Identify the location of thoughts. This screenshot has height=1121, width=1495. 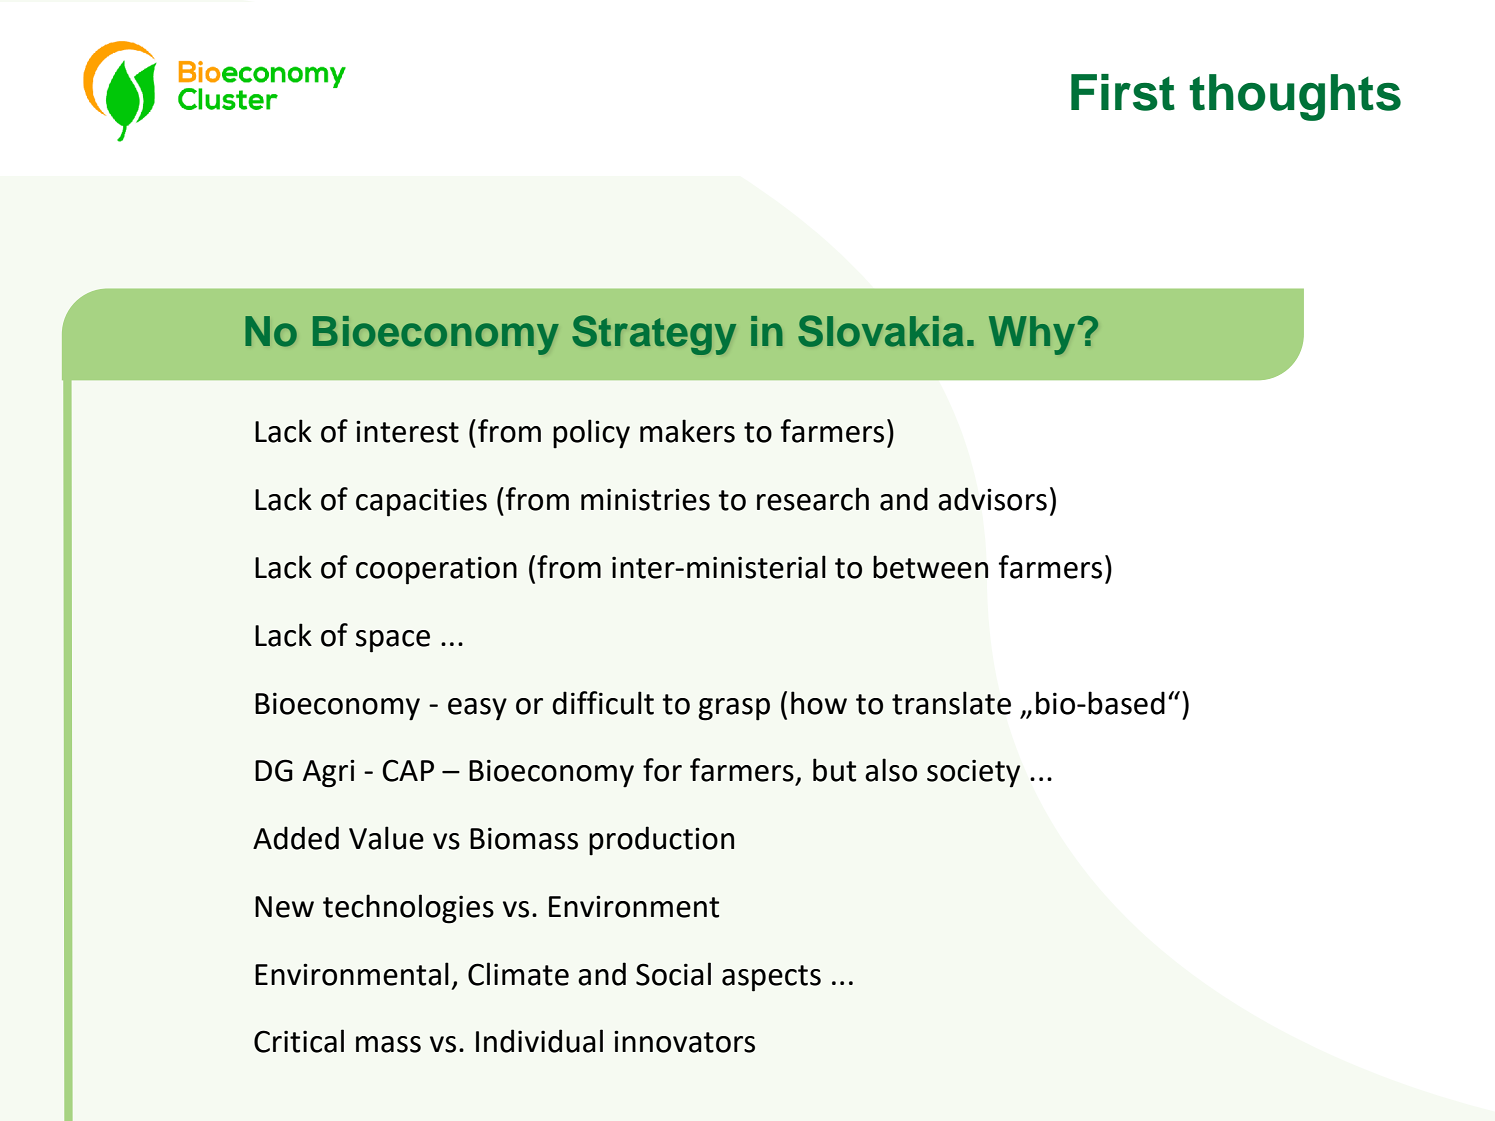
(1295, 97).
